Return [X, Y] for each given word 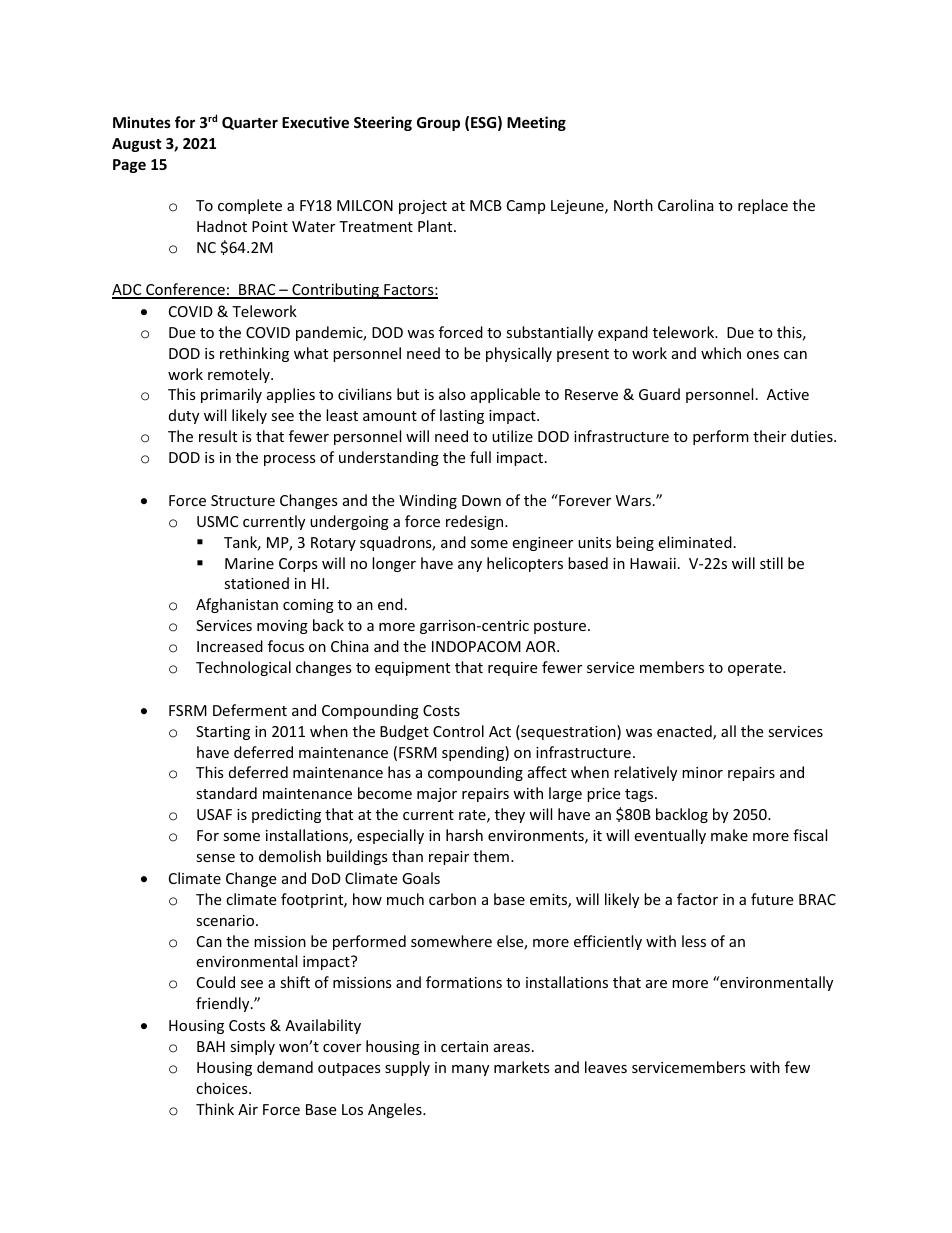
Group [438, 124]
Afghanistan [237, 605]
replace [763, 206]
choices [223, 1088]
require [512, 669]
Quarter [250, 123]
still [771, 563]
